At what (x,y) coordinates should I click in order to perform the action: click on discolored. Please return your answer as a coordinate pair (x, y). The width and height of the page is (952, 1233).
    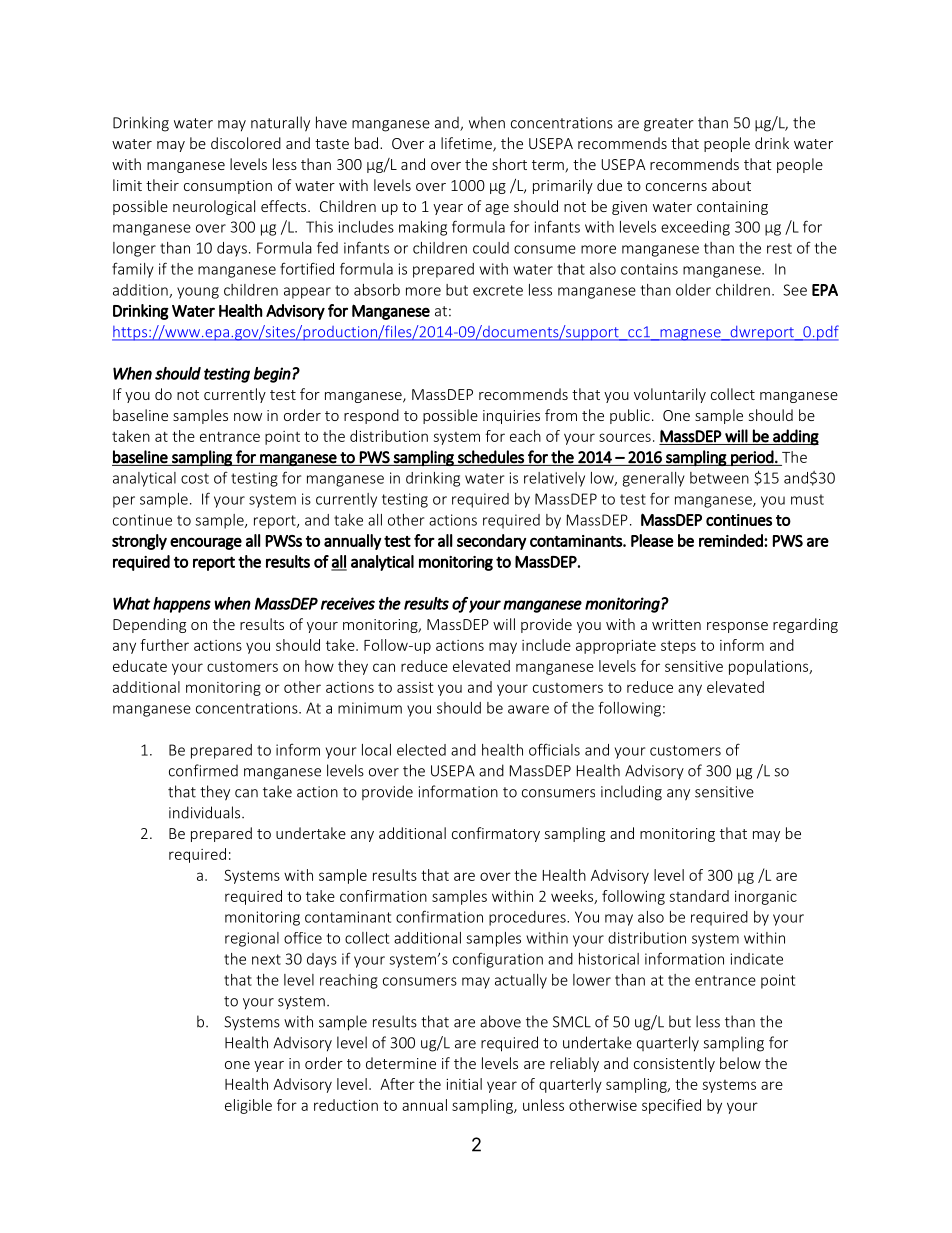
    Looking at the image, I should click on (246, 143).
